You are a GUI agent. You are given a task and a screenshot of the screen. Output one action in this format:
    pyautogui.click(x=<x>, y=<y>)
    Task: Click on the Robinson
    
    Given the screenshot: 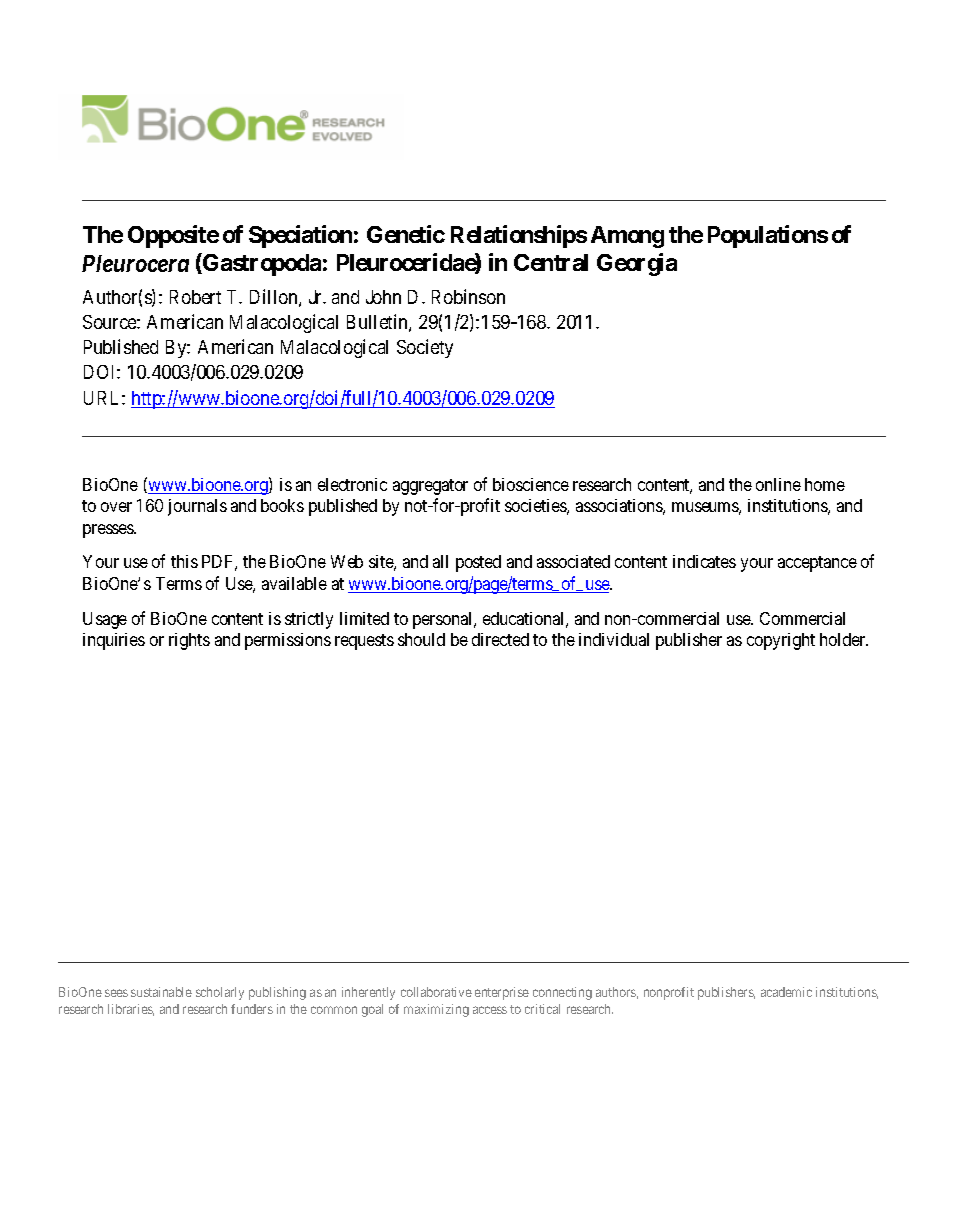 What is the action you would take?
    pyautogui.click(x=468, y=296)
